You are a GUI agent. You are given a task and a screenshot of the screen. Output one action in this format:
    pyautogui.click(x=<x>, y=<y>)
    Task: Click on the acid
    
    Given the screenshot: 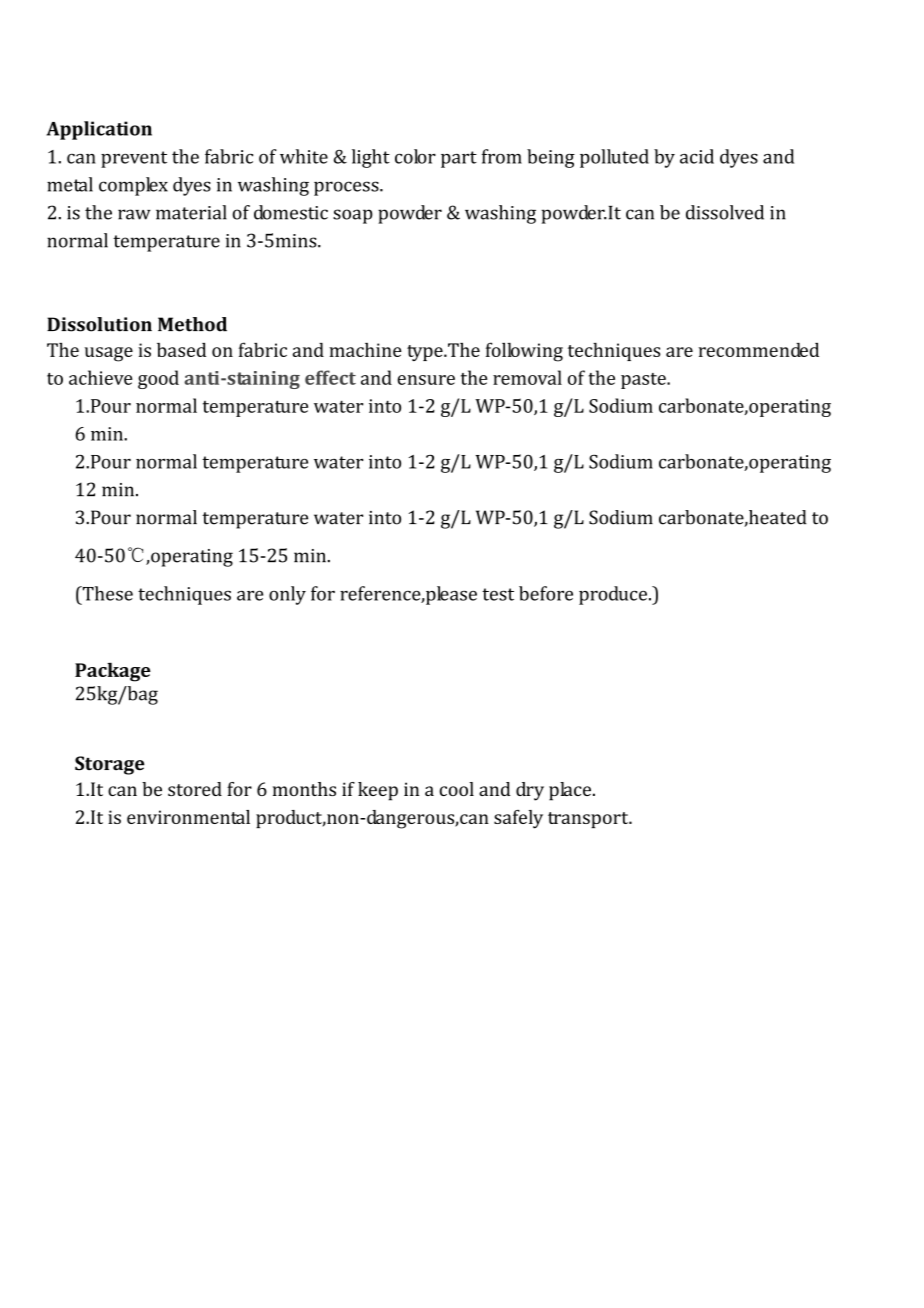 What is the action you would take?
    pyautogui.click(x=697, y=156)
